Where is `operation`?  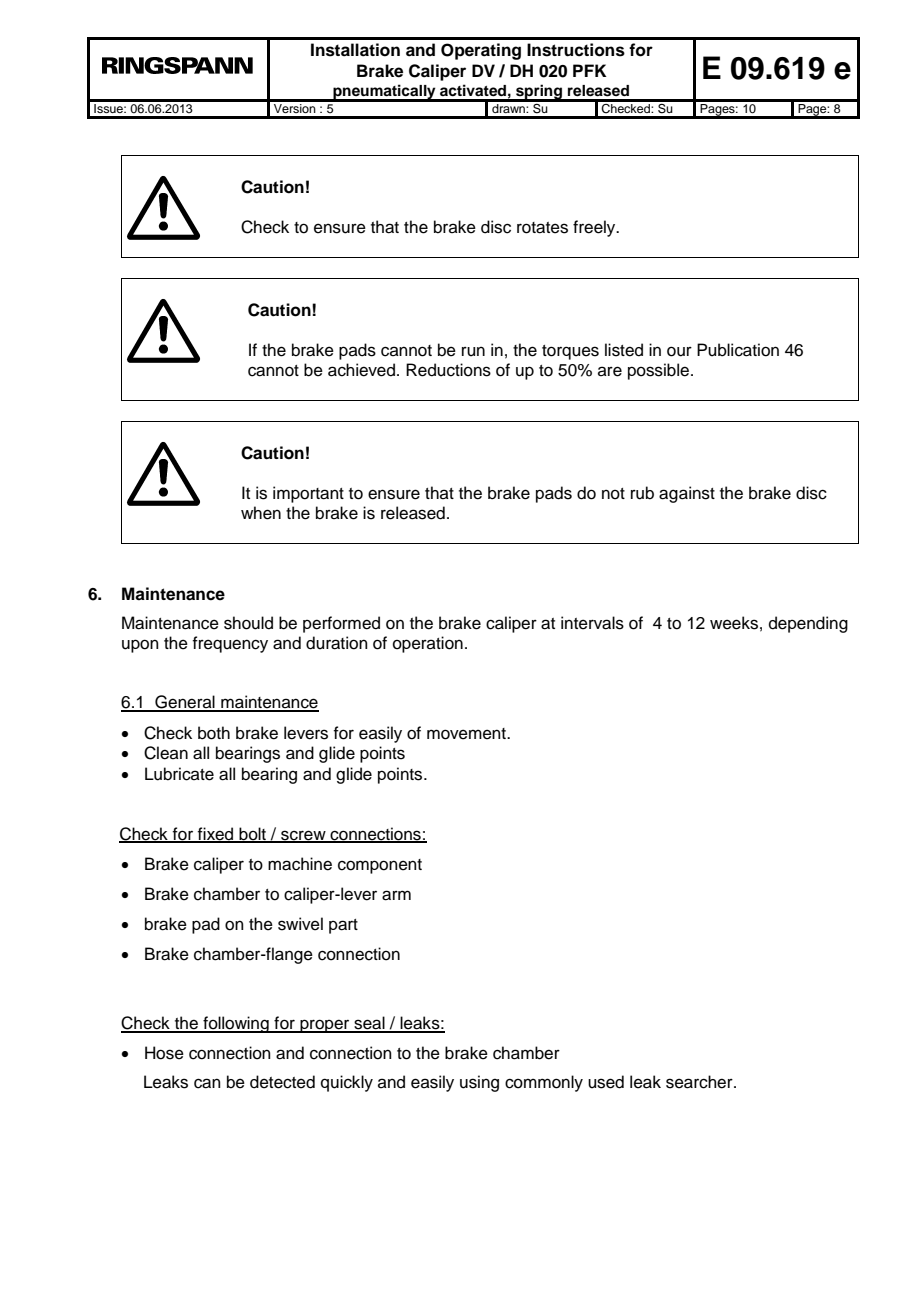 operation is located at coordinates (428, 644).
